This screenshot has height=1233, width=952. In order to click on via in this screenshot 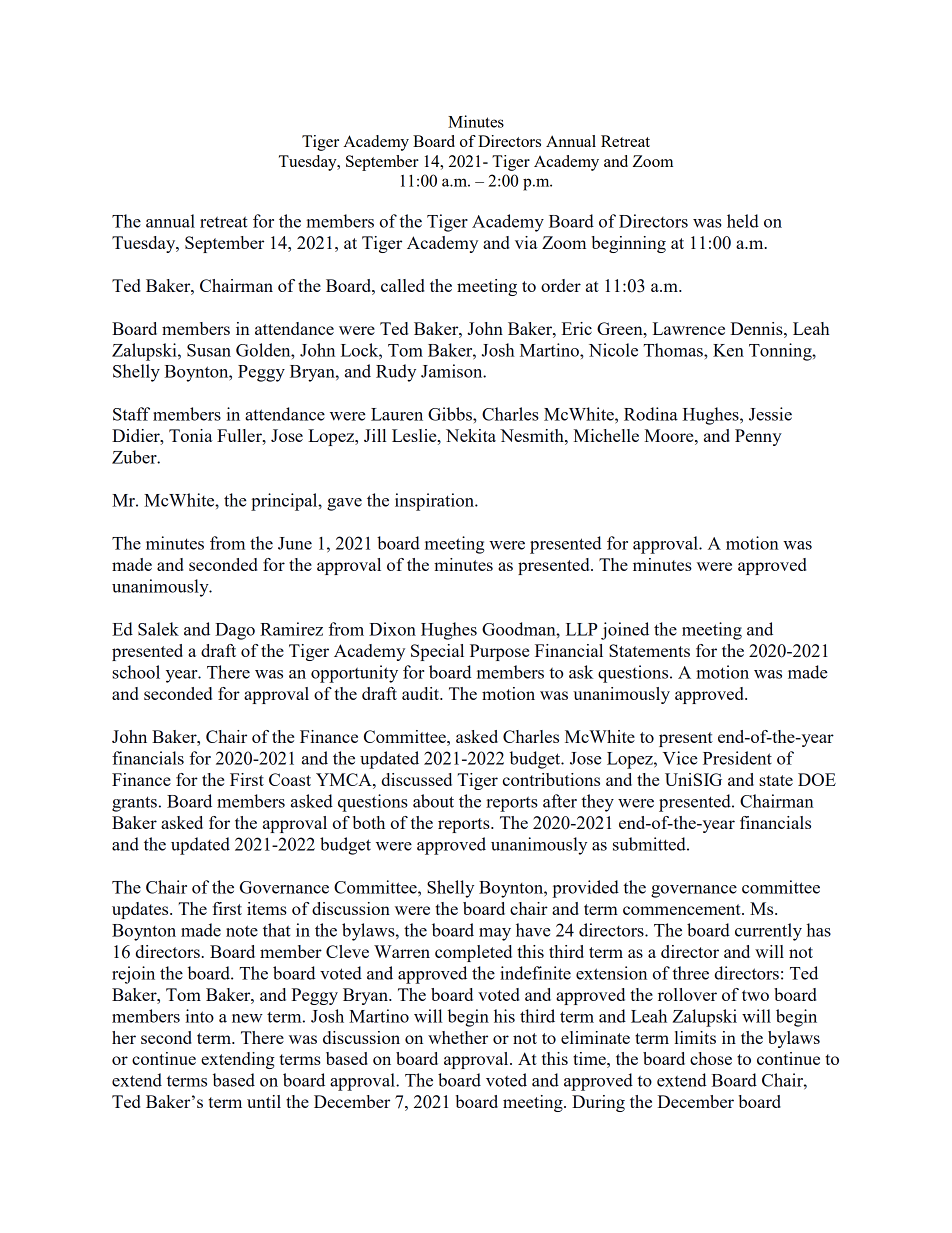, I will do `click(526, 242)`.
